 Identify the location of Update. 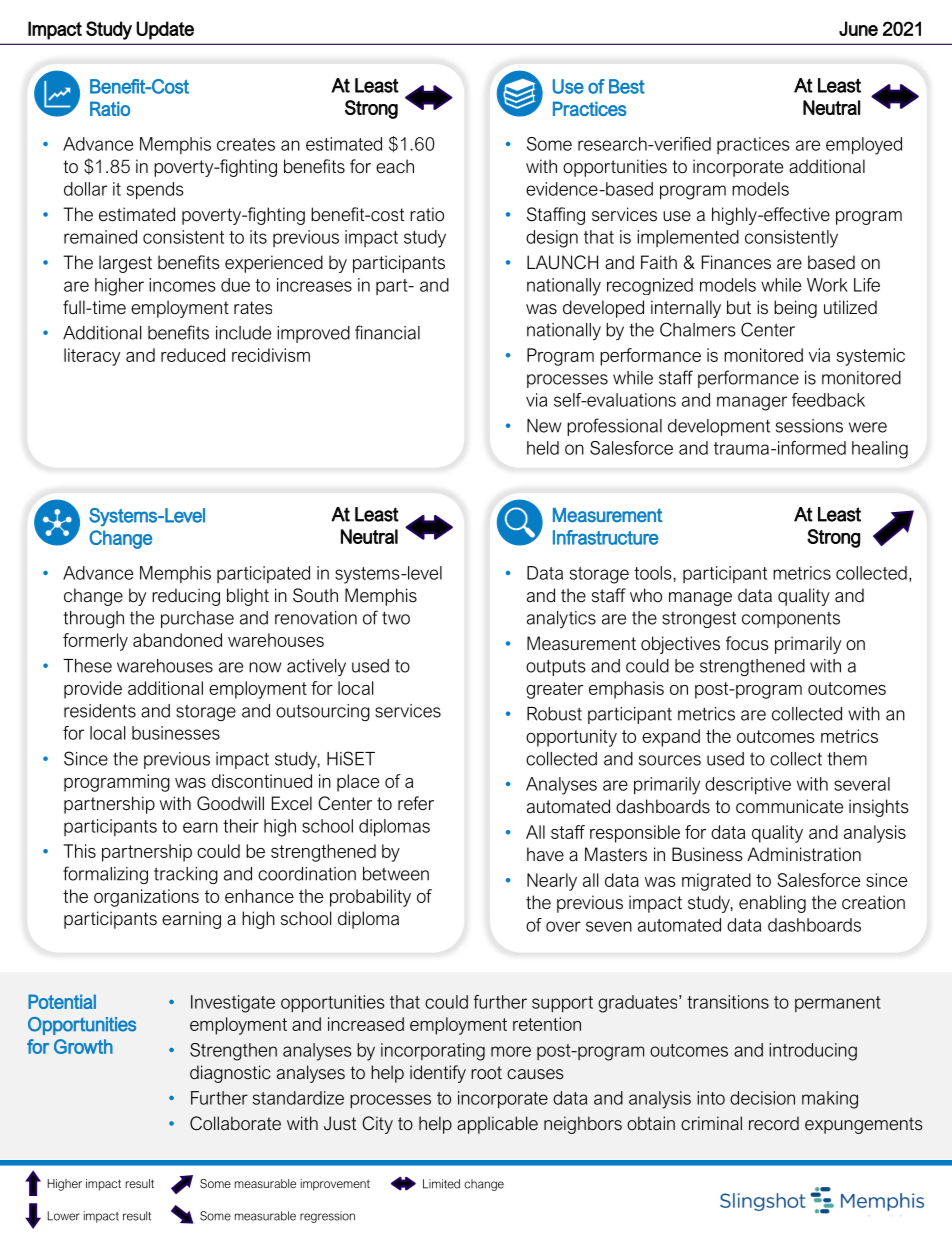
(165, 30).
